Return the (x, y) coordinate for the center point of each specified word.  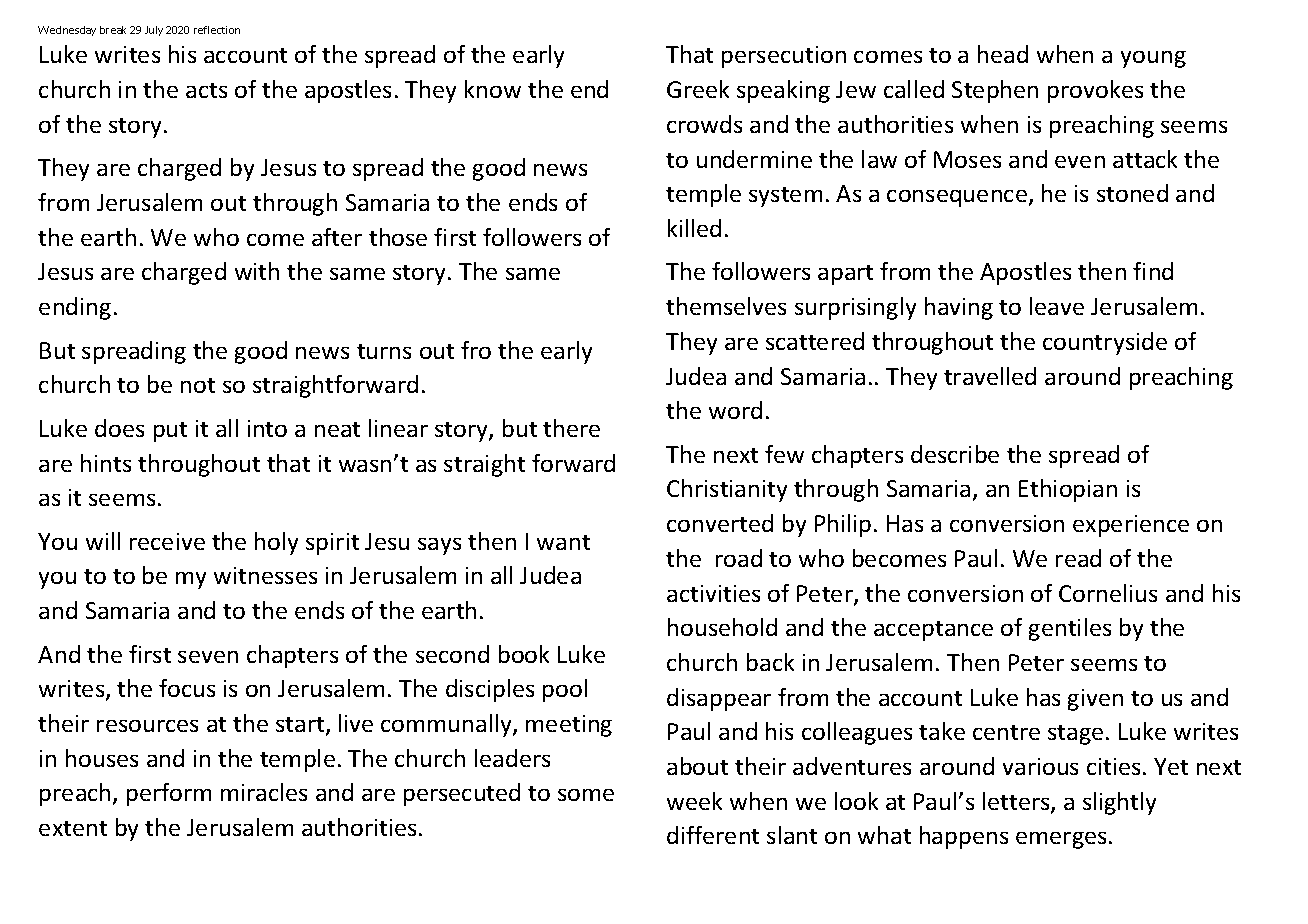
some (586, 795)
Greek (698, 89)
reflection (217, 30)
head (1003, 54)
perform (169, 794)
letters (1017, 802)
